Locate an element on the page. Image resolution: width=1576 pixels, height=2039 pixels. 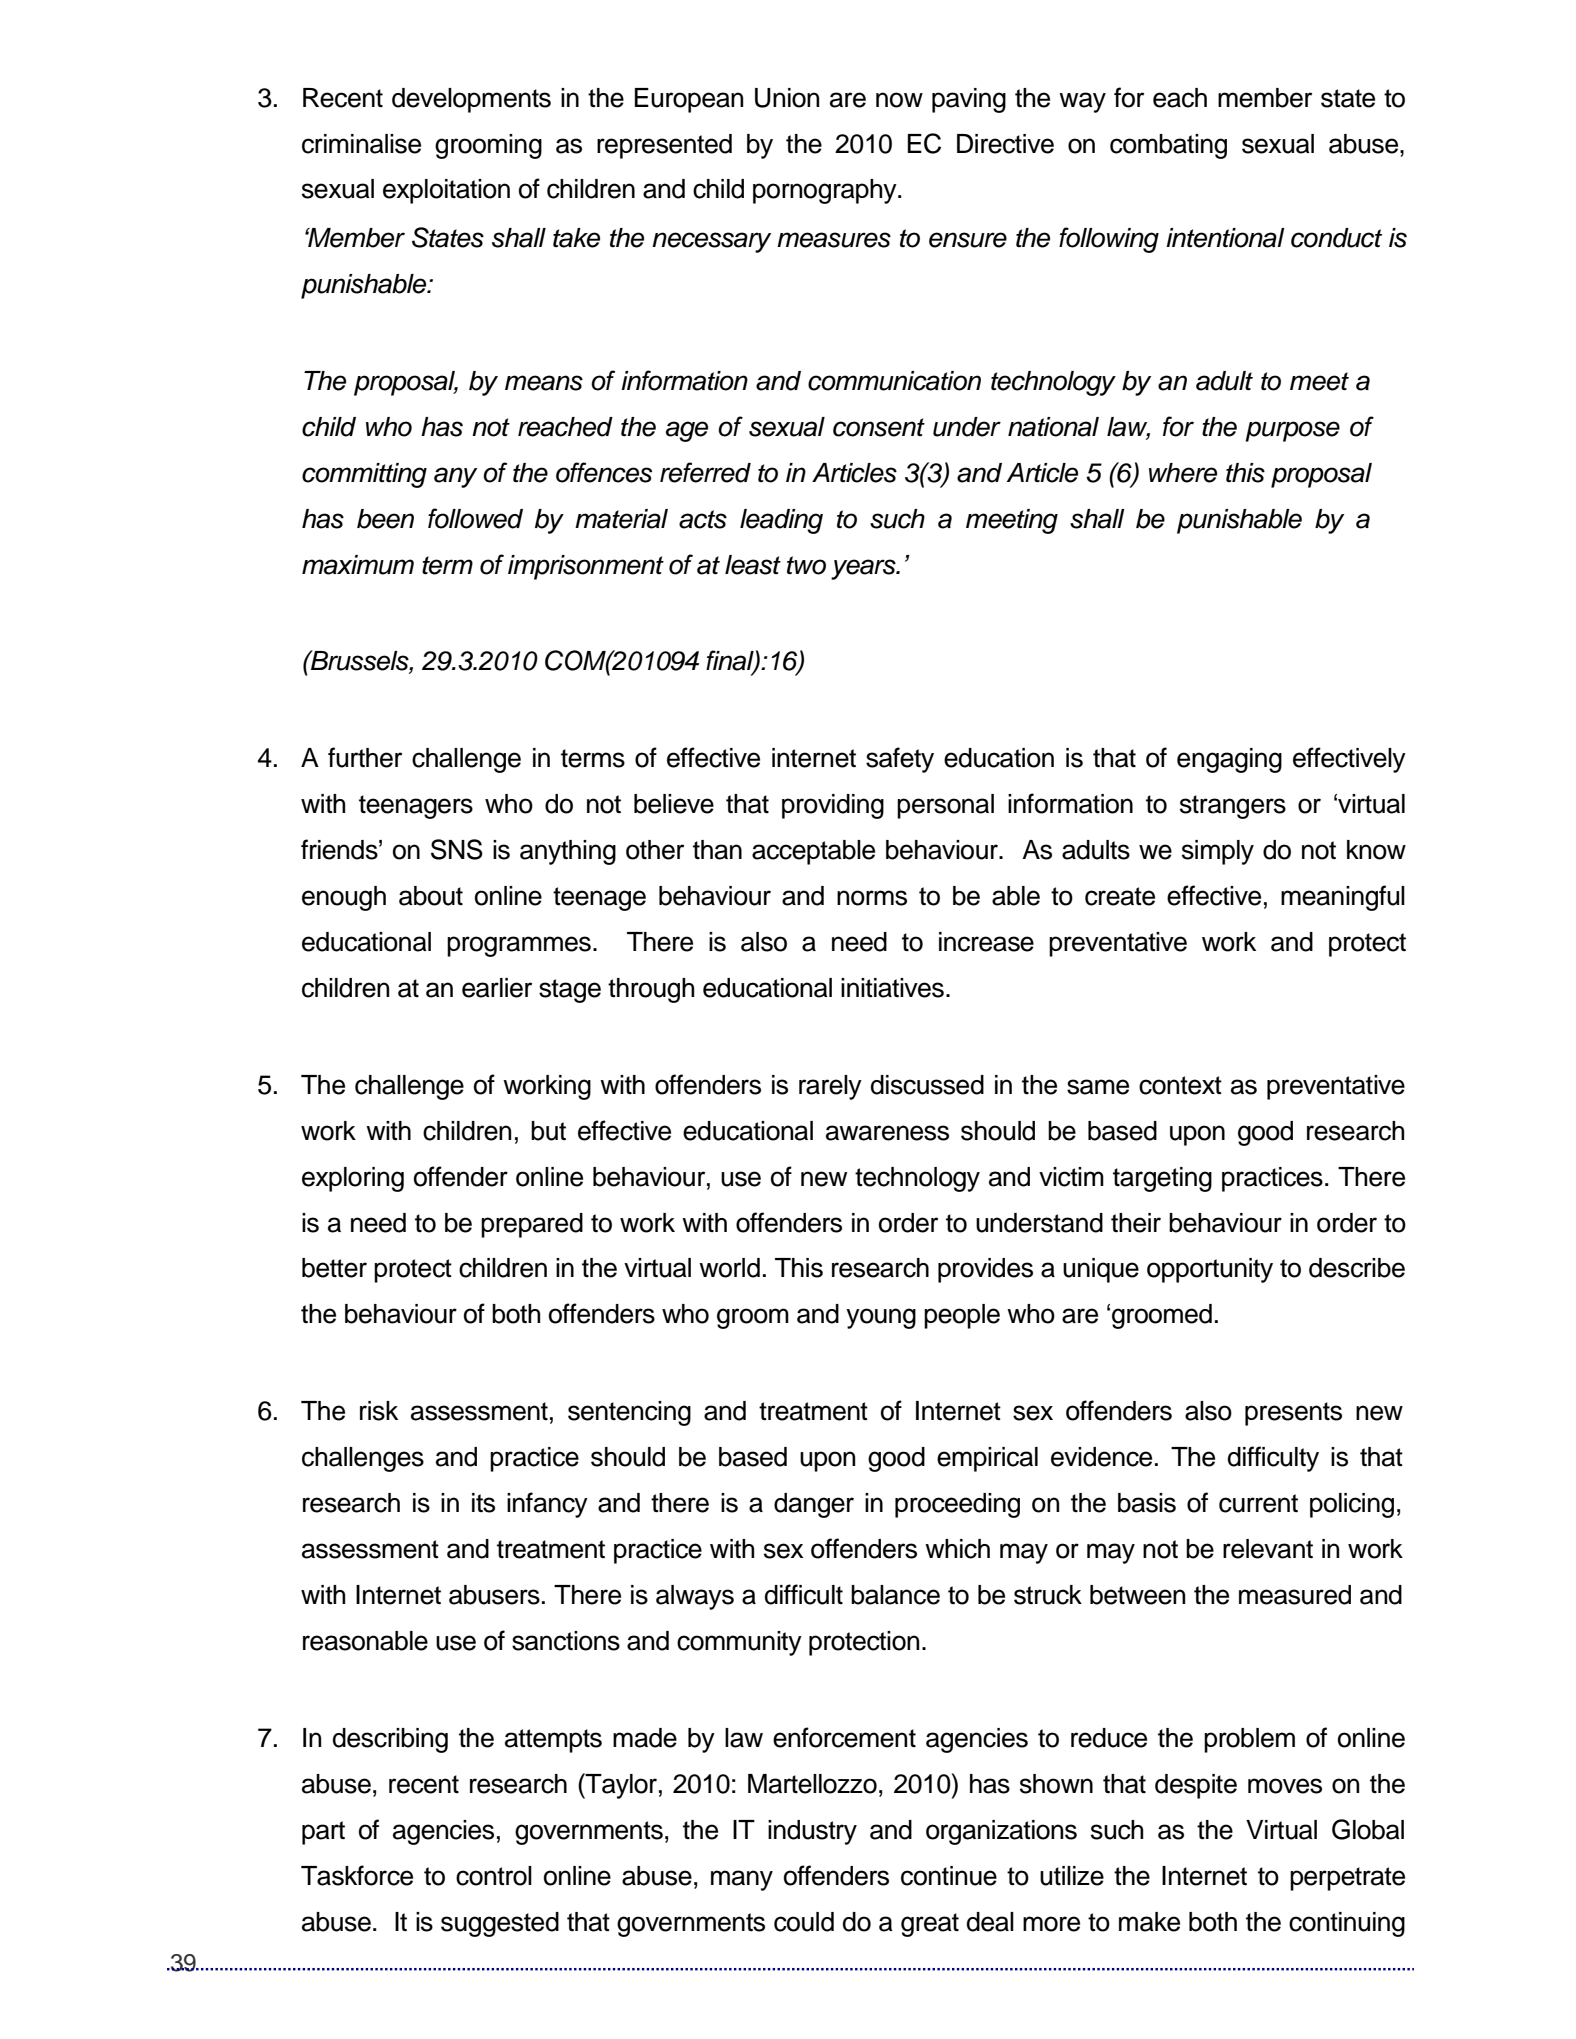
industry is located at coordinates (812, 1832).
